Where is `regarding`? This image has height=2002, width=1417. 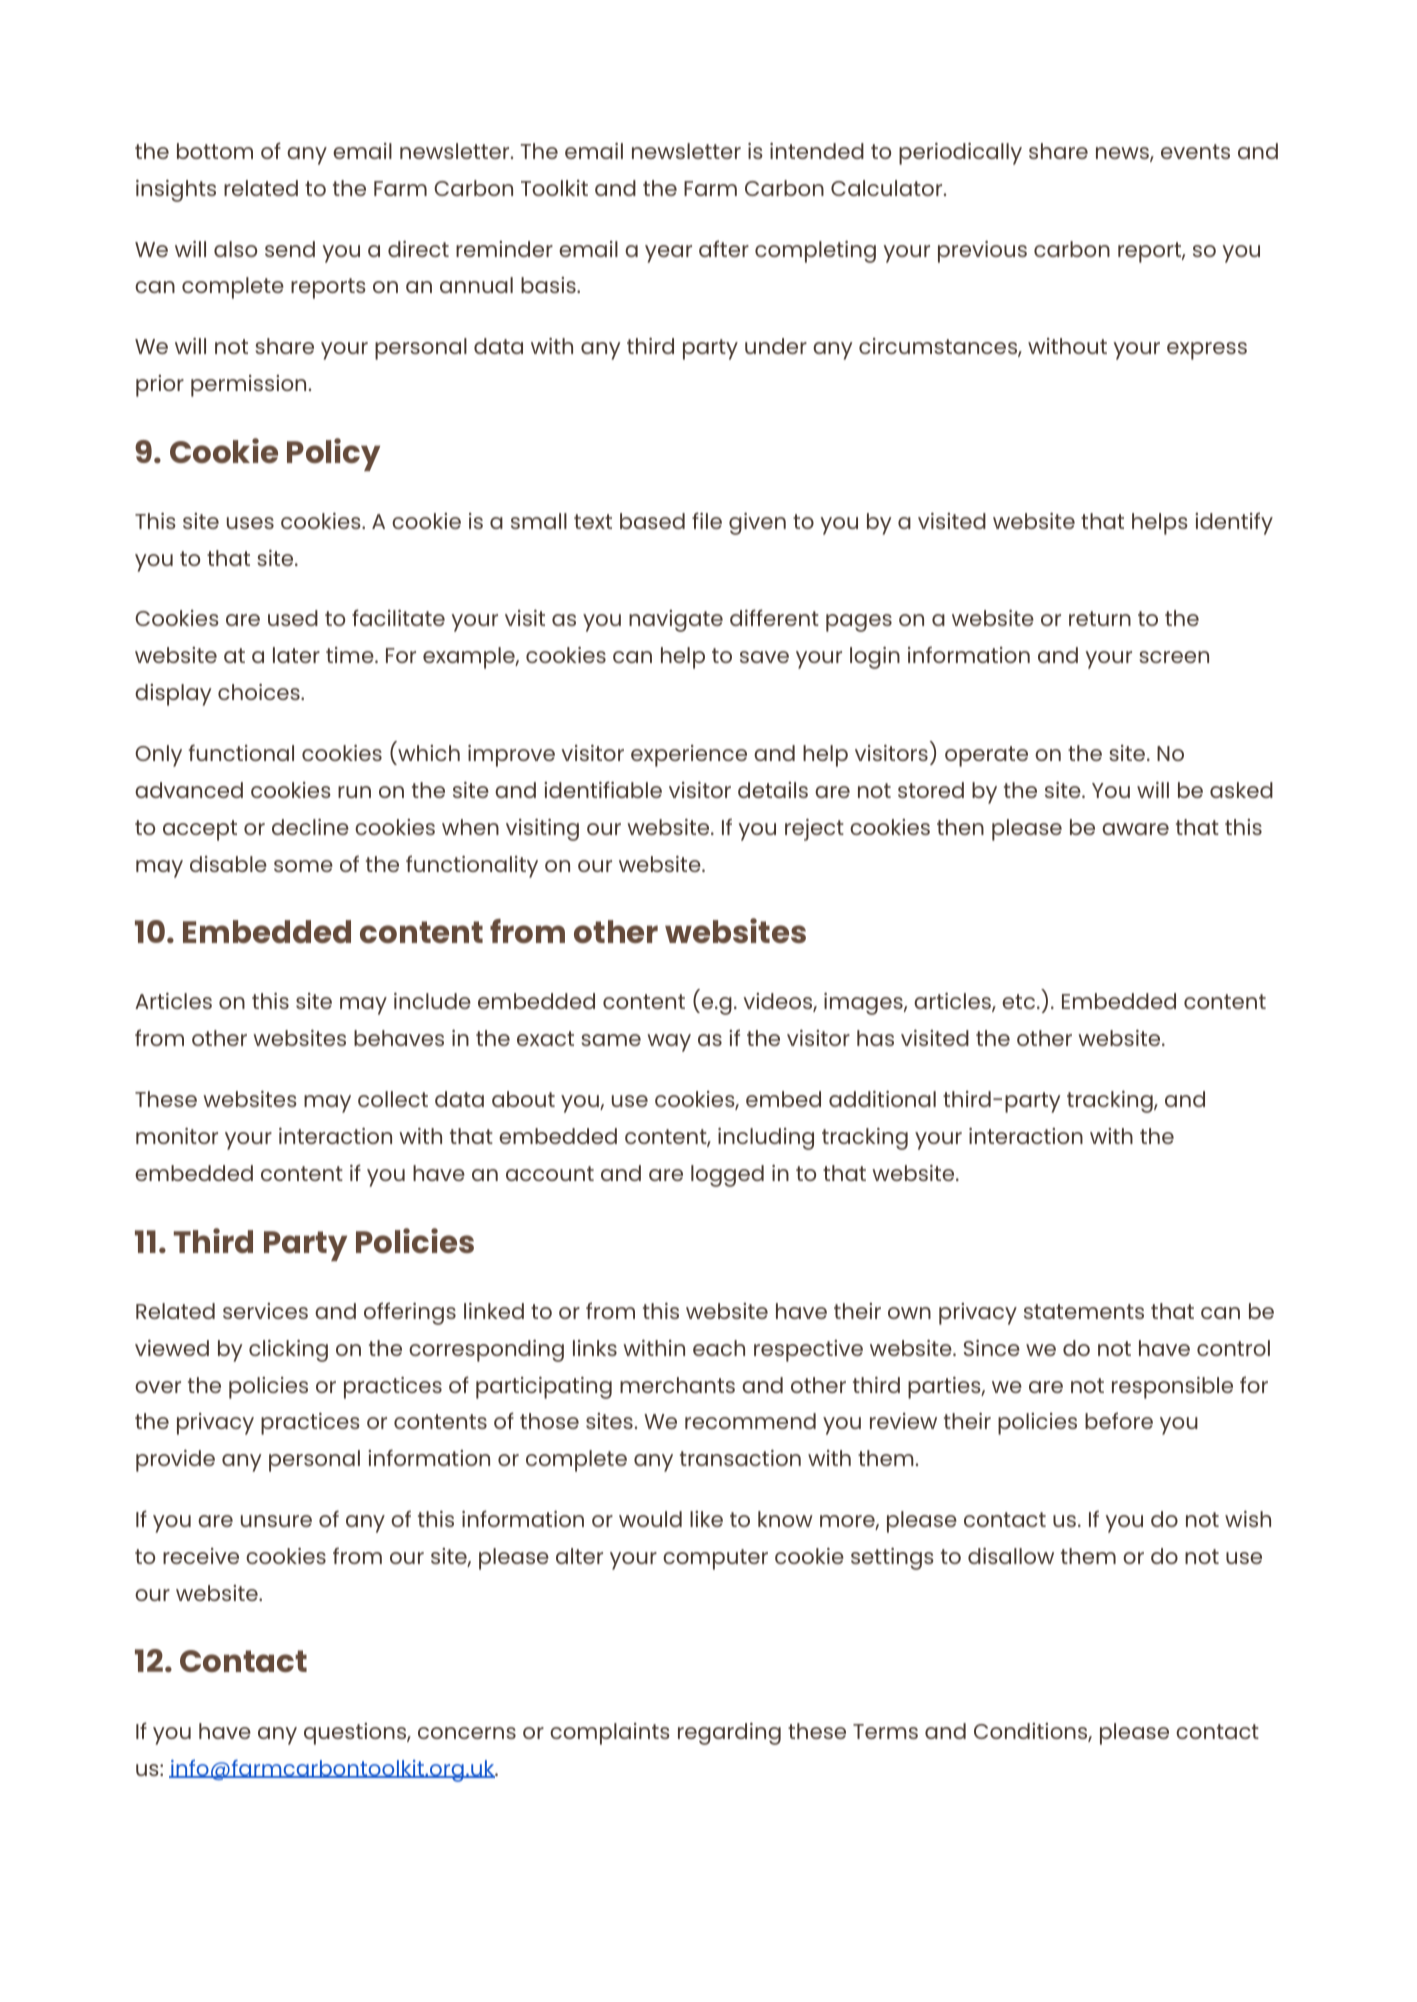 regarding is located at coordinates (729, 1734).
